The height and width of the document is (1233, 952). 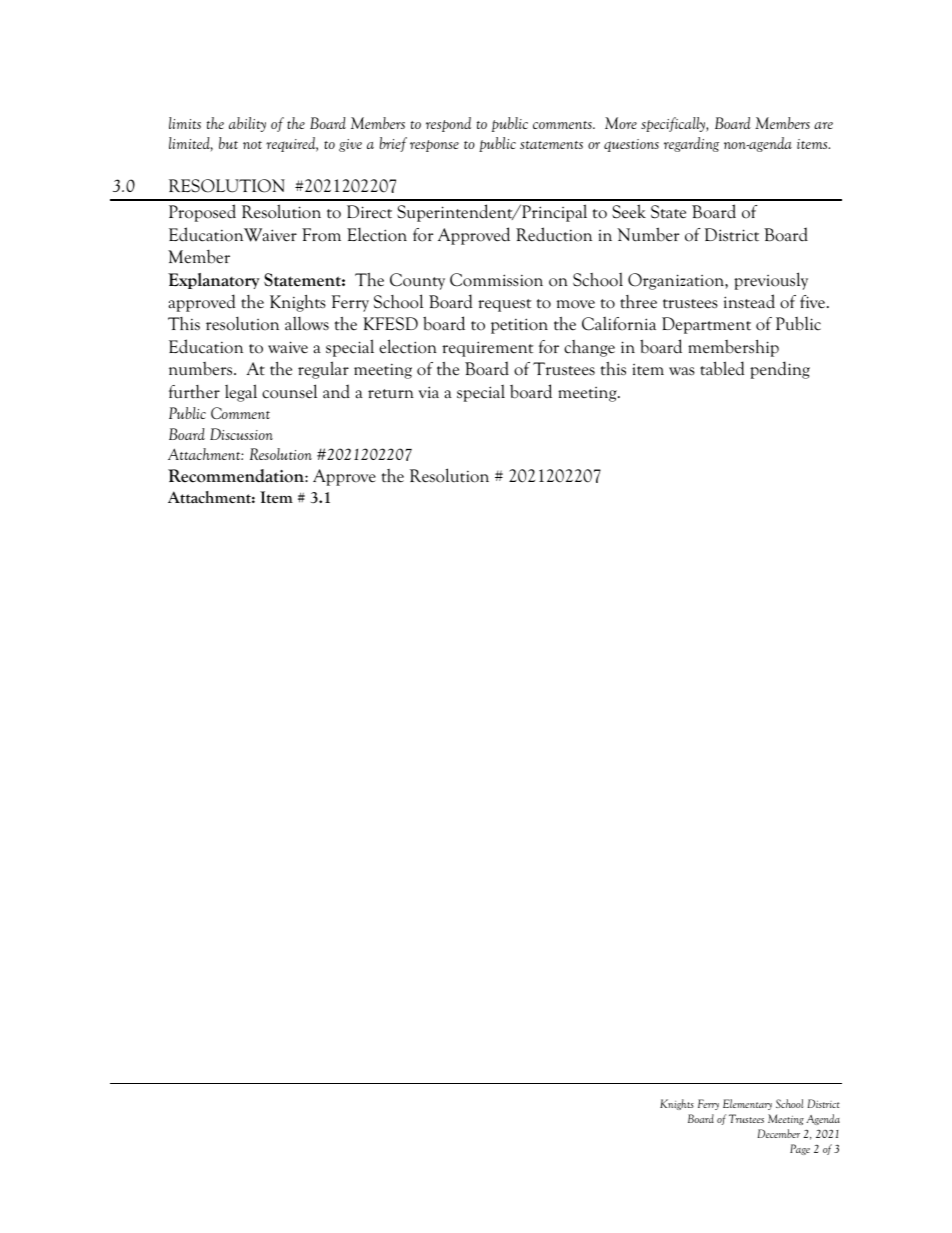 I want to click on via, so click(x=428, y=392).
